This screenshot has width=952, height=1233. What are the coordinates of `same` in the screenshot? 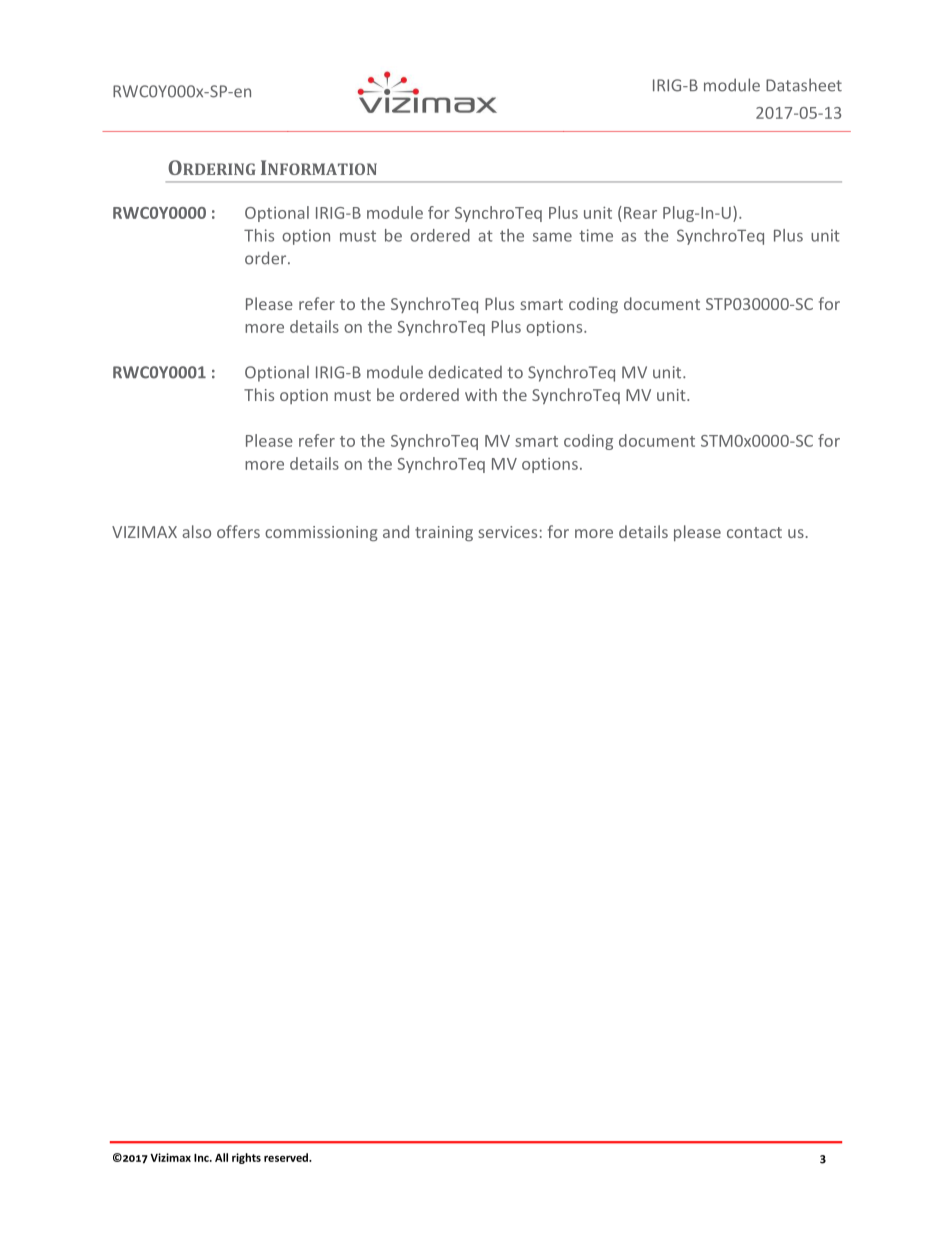 It's located at (552, 237).
